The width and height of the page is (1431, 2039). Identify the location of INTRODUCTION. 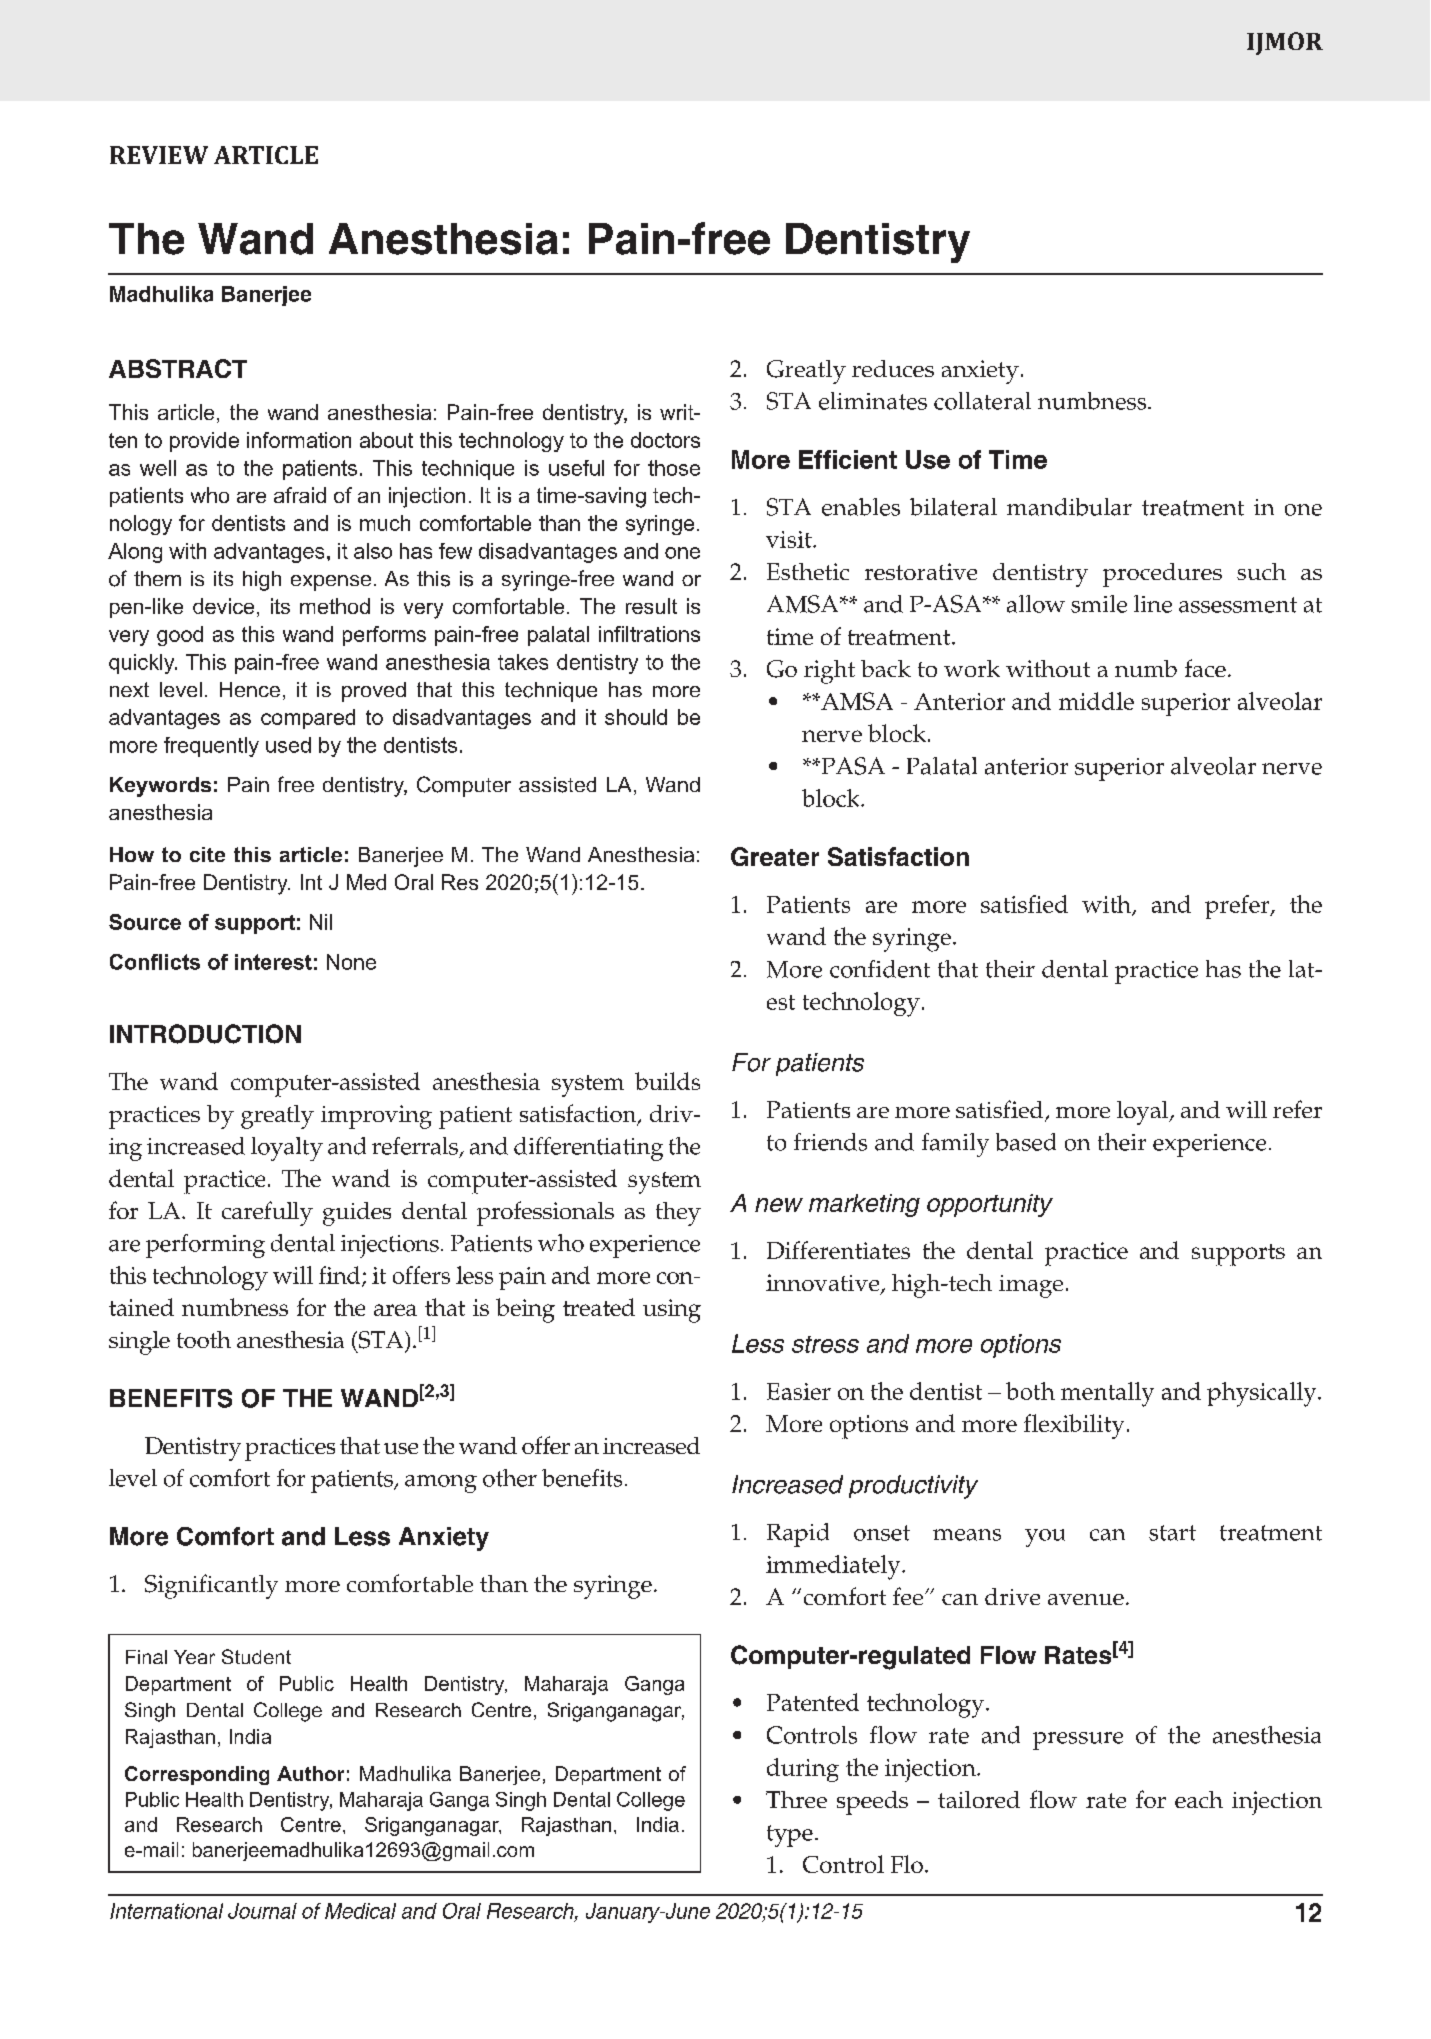
(205, 1034).
